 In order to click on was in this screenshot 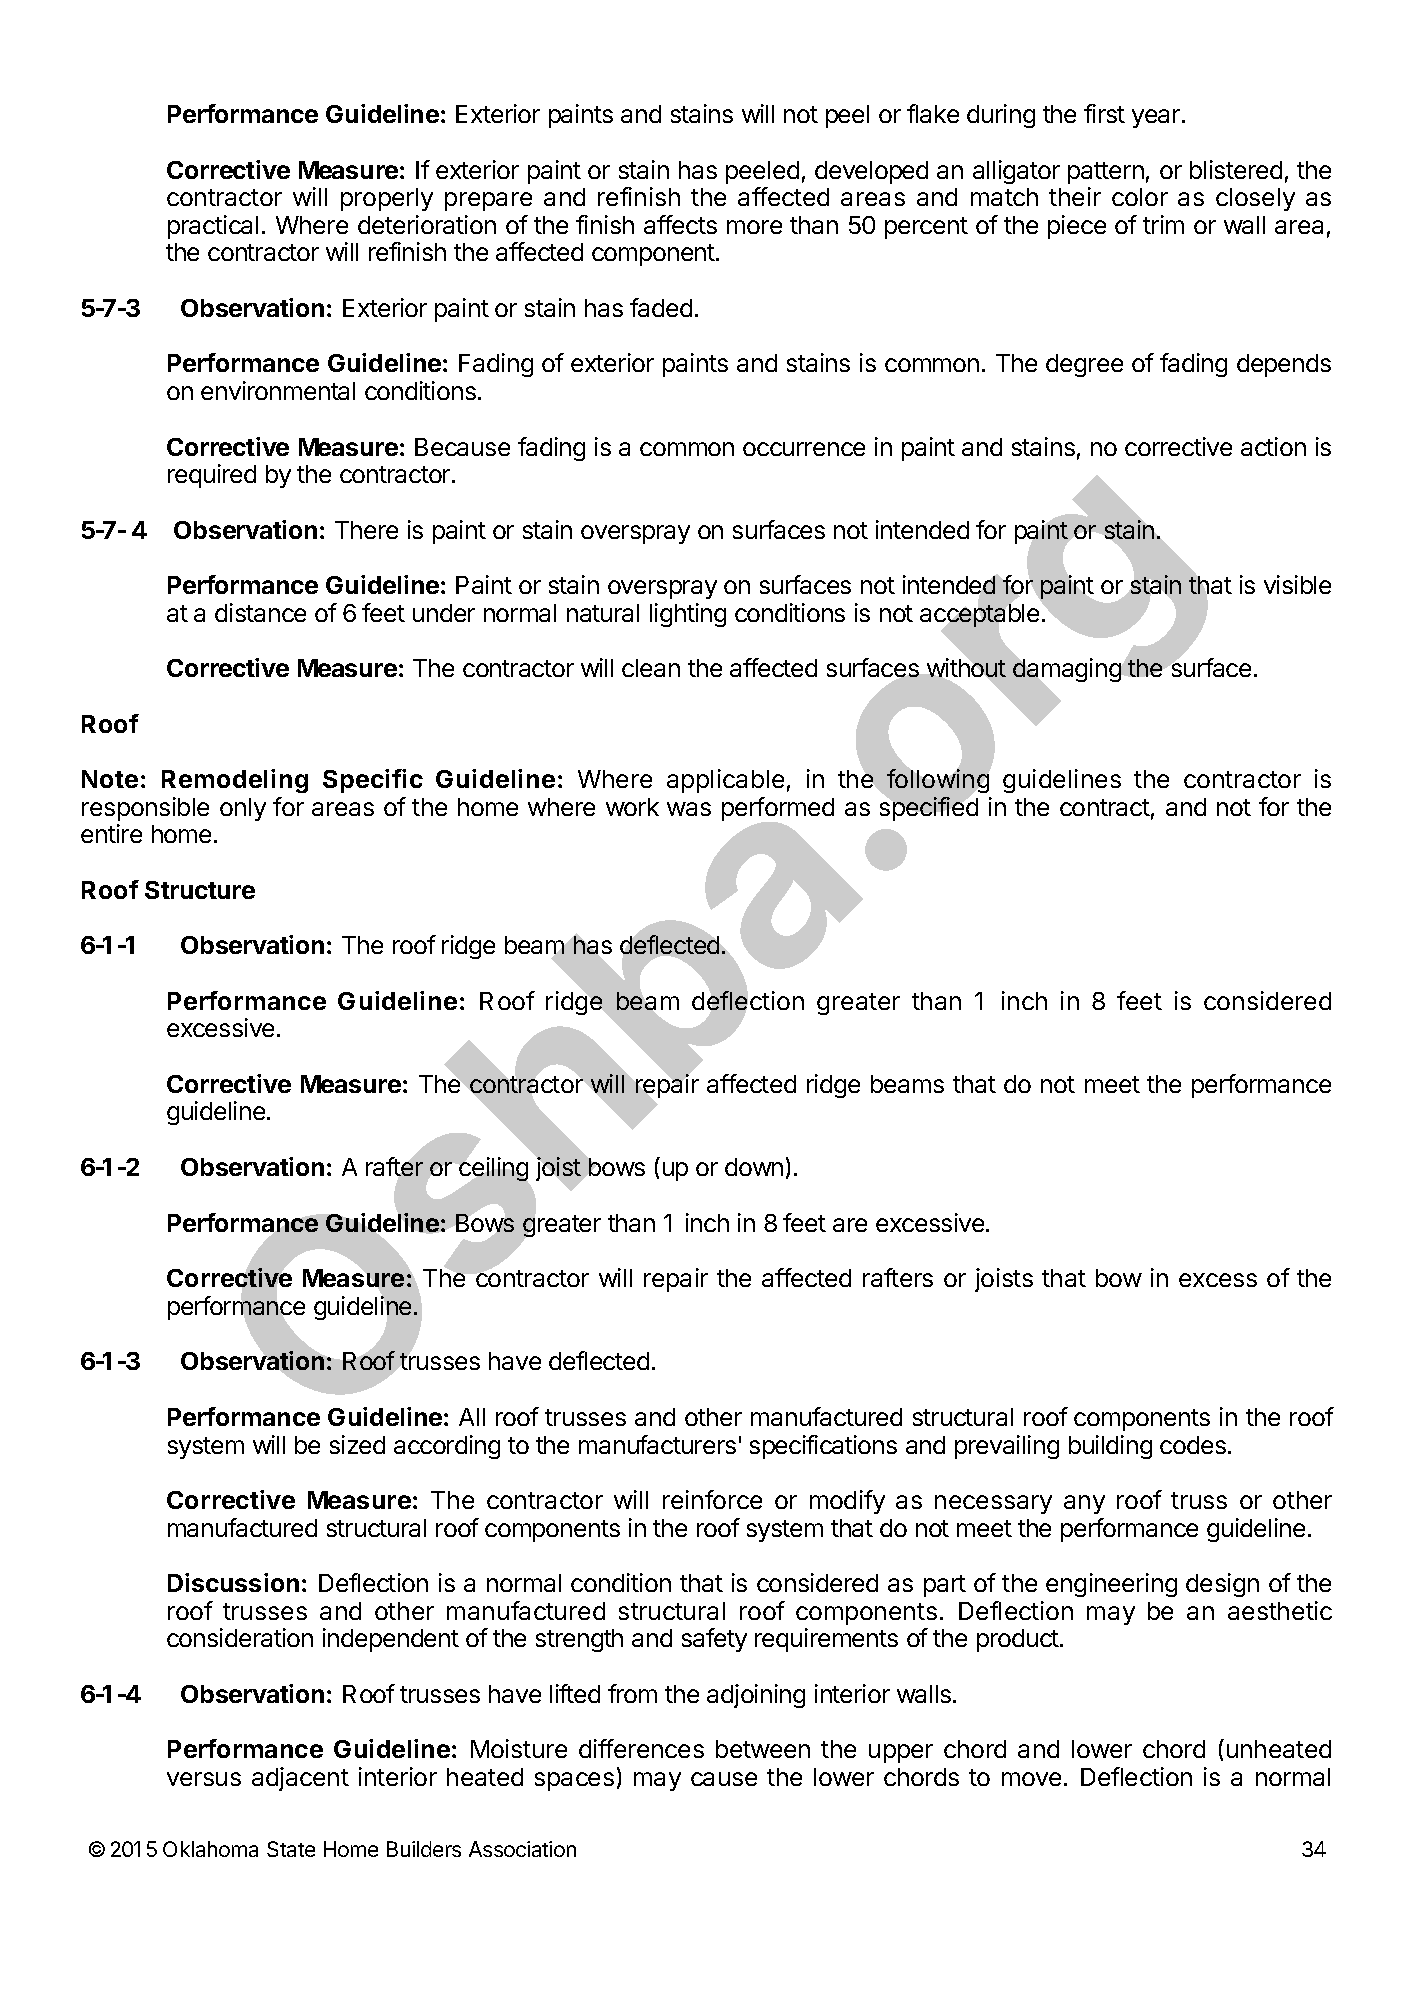, I will do `click(689, 809)`.
